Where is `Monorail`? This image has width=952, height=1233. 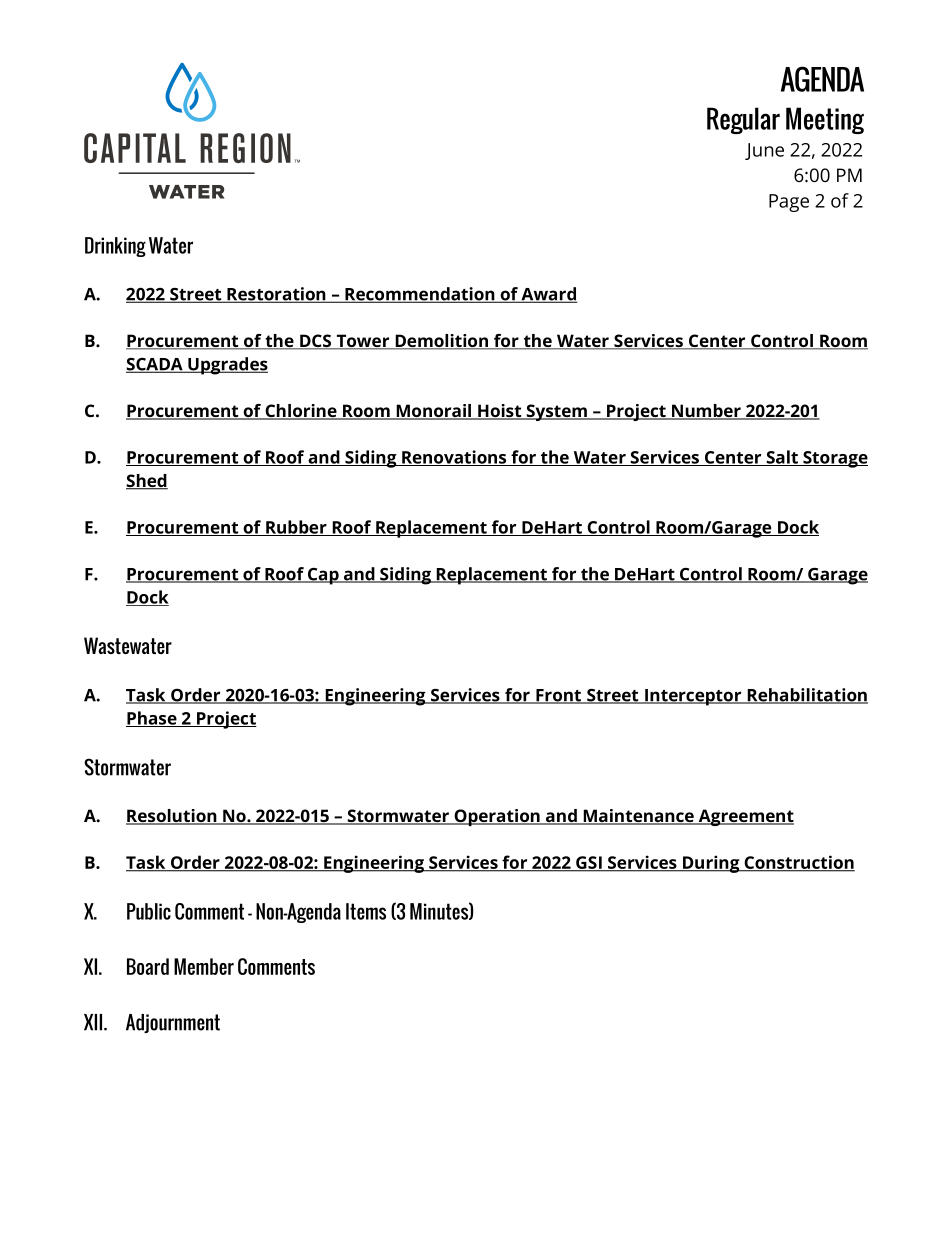
Monorail is located at coordinates (434, 412).
